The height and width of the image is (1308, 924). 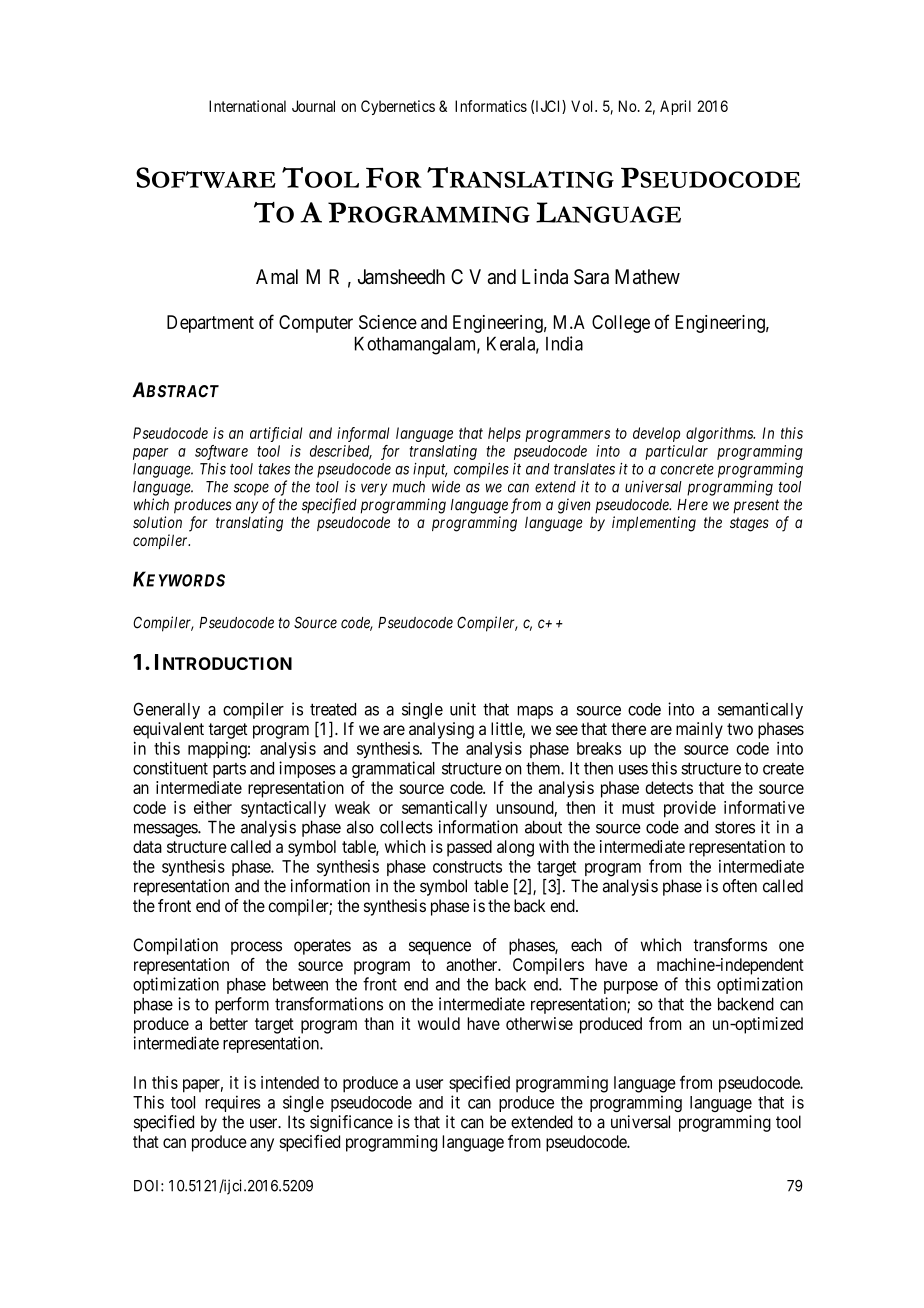 I want to click on scope, so click(x=251, y=489).
